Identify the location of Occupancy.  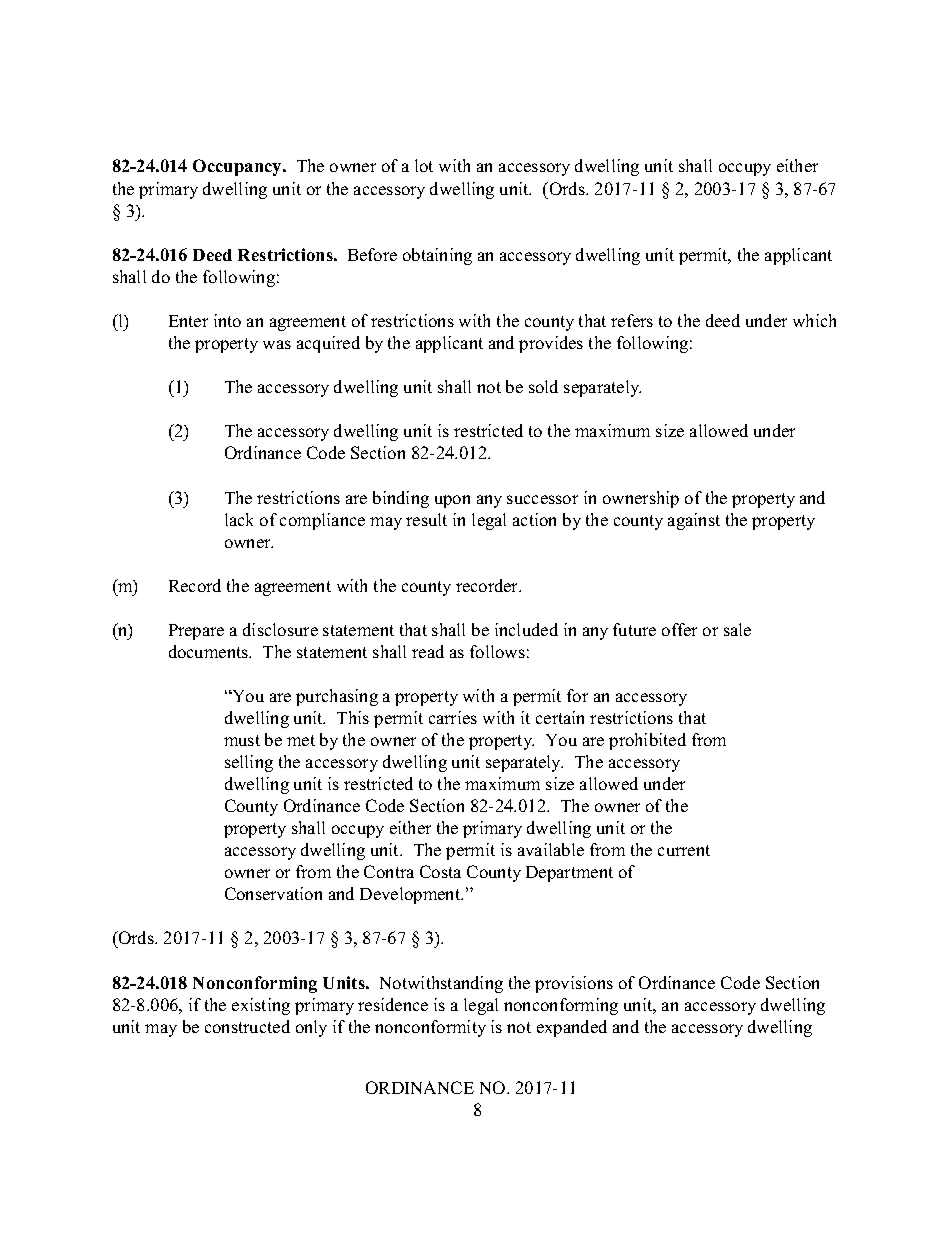
(238, 167).
